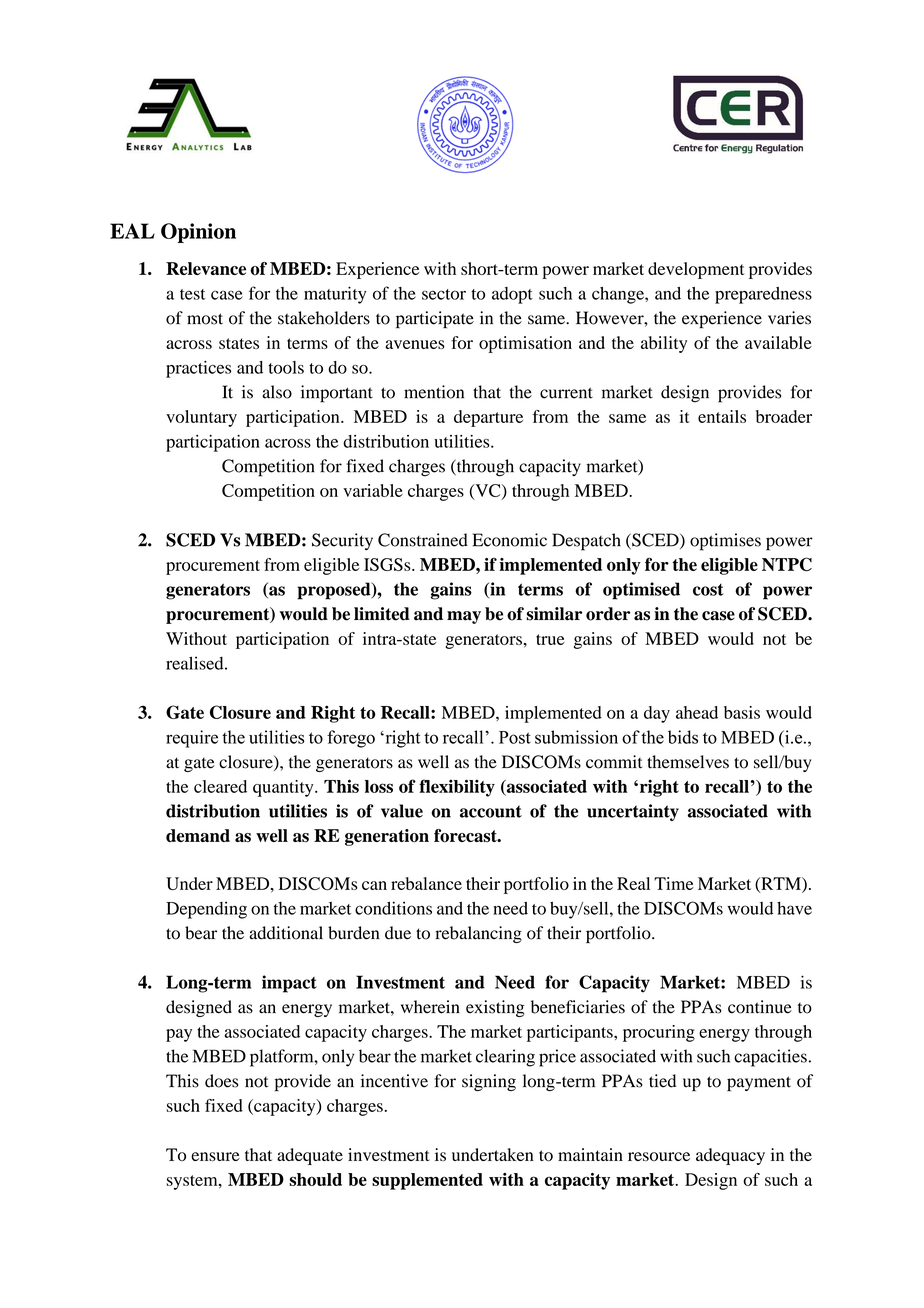 The width and height of the document is (924, 1308). I want to click on development, so click(696, 270).
